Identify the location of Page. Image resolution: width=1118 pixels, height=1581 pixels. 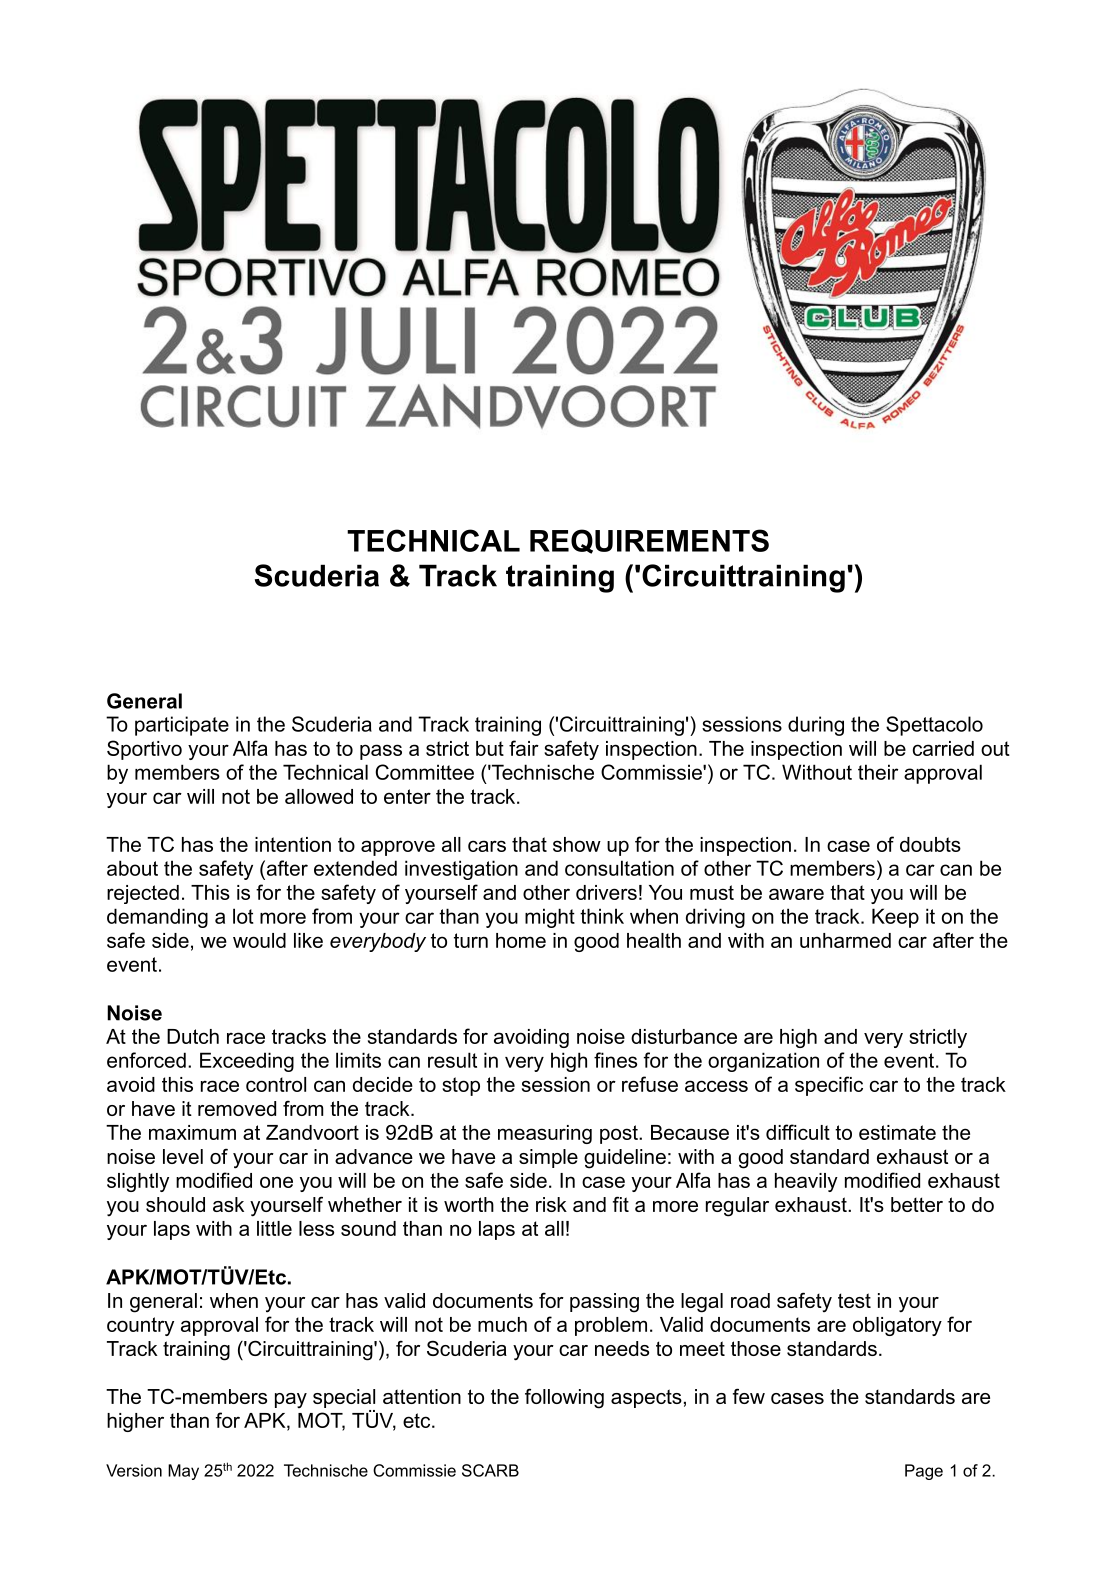
(924, 1472).
